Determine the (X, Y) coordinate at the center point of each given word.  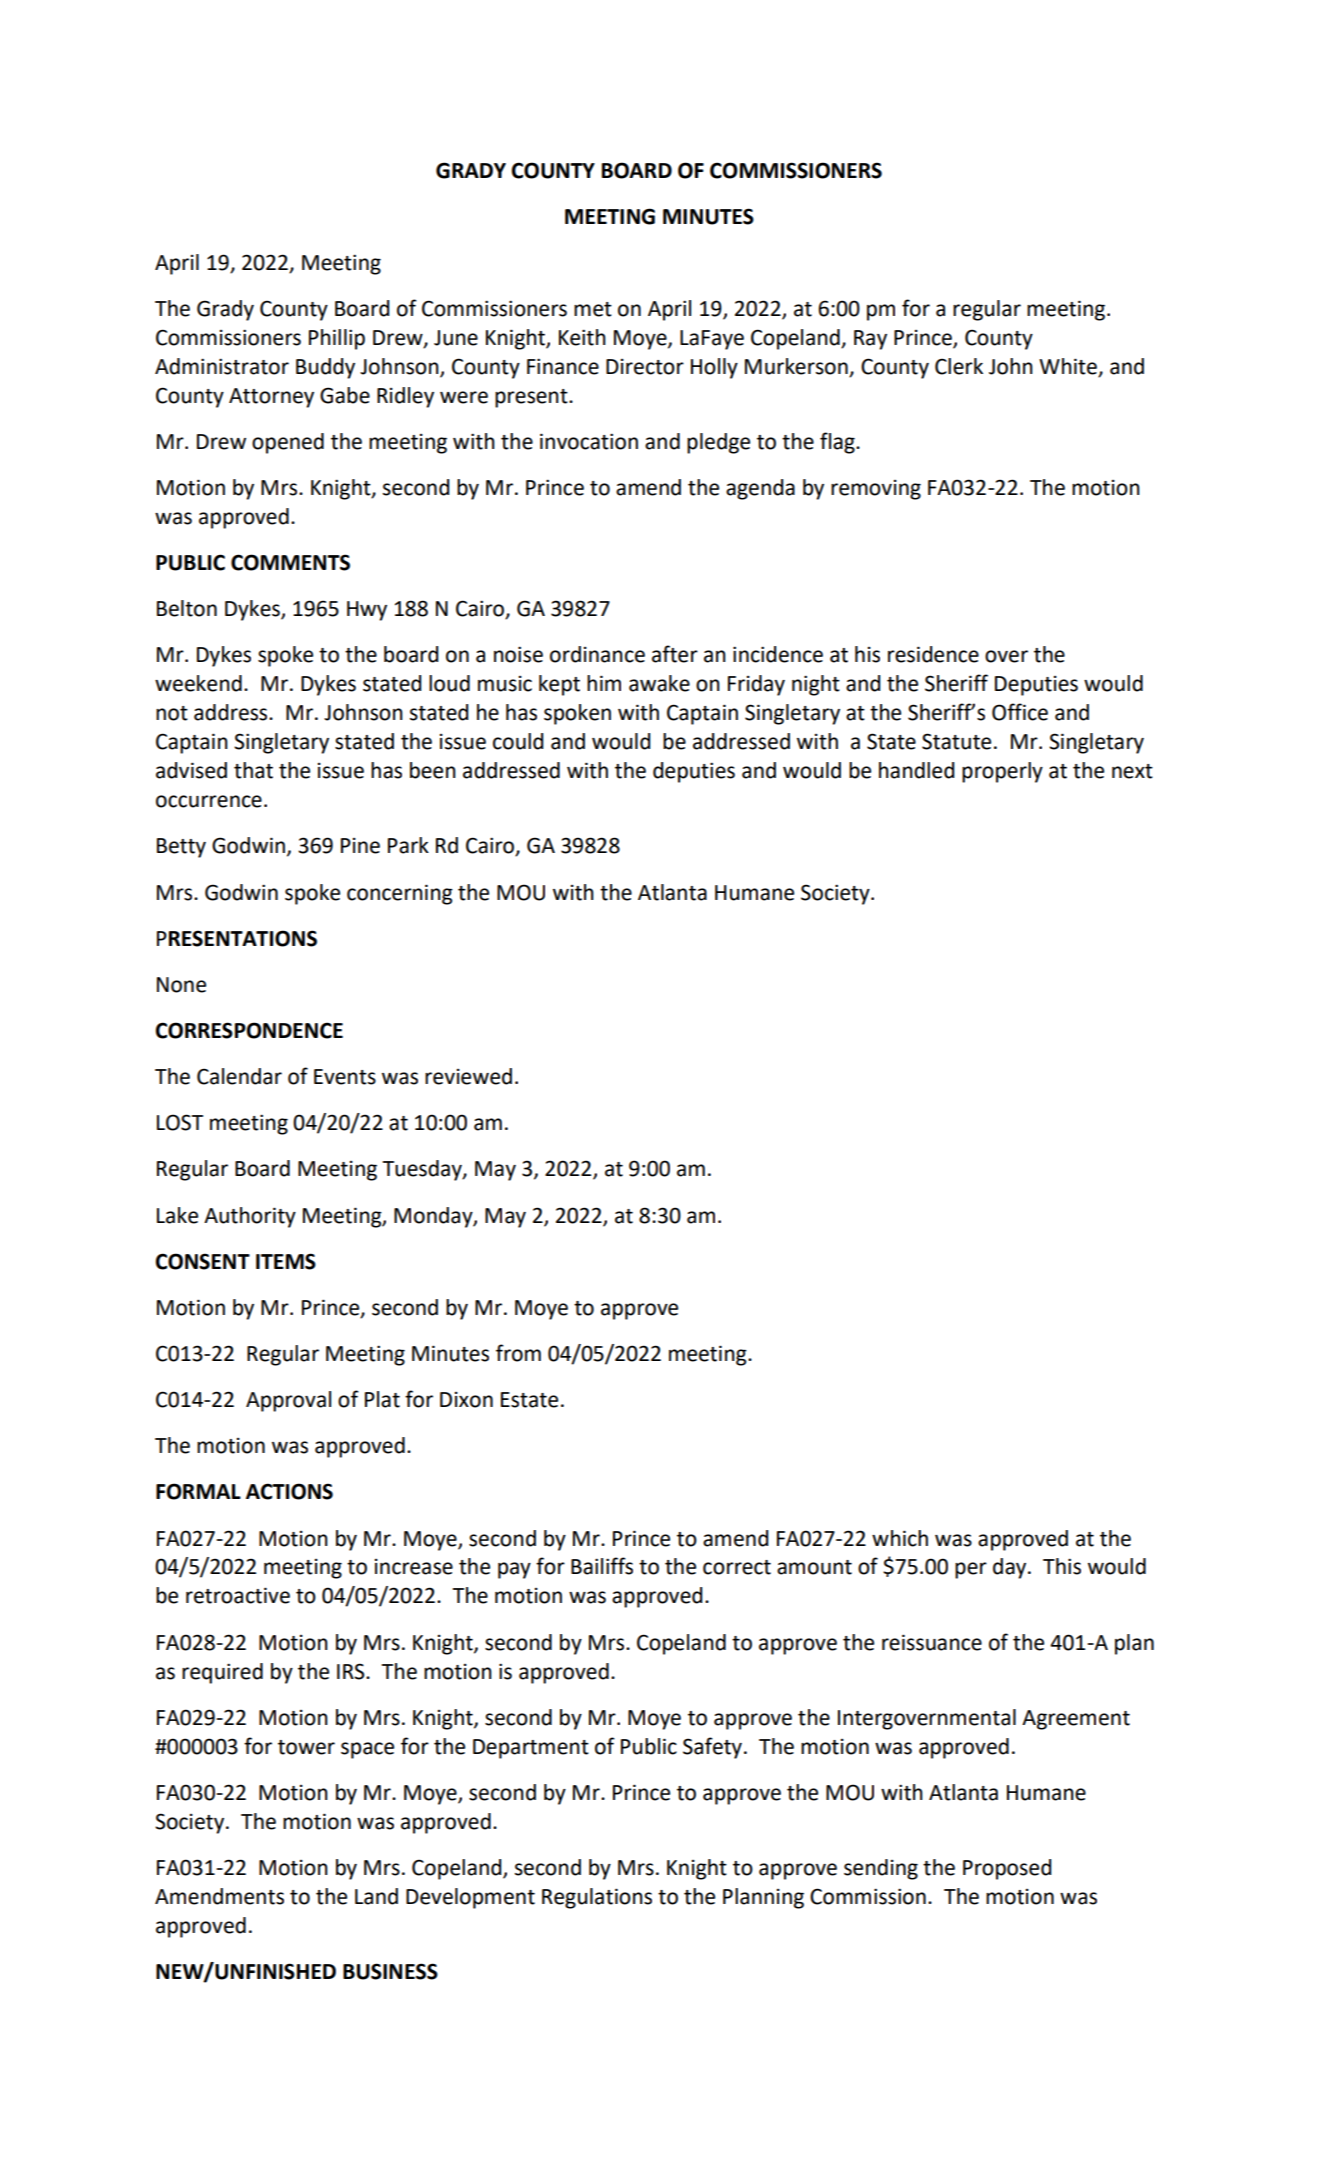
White (1068, 366)
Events (345, 1077)
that (253, 770)
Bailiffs (602, 1566)
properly (1002, 772)
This (1062, 1566)
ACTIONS (289, 1491)
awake (659, 683)
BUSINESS (390, 1971)
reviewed (468, 1076)
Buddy (325, 368)
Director (645, 367)
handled (916, 770)
